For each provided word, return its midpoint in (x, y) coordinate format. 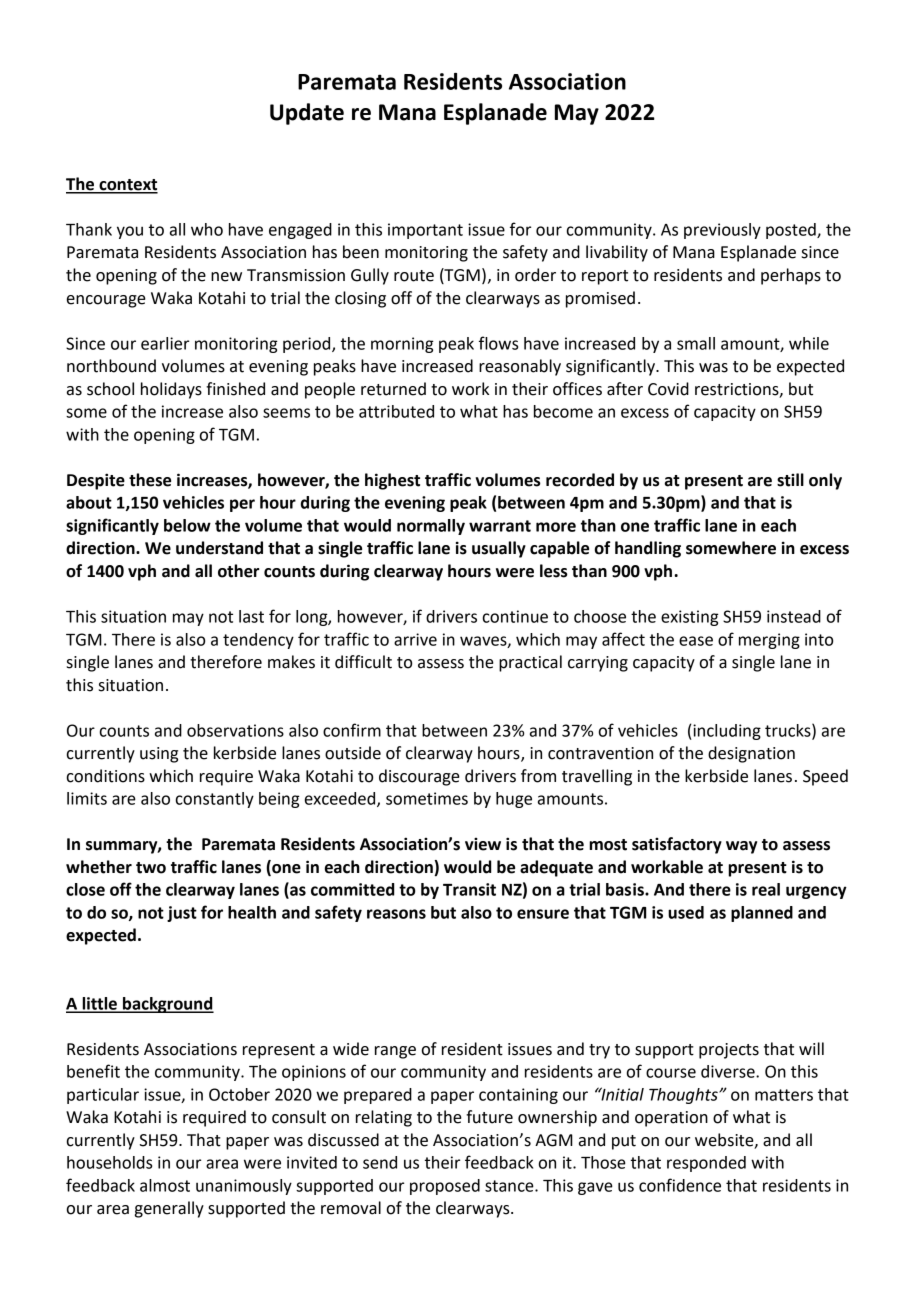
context (127, 186)
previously (722, 231)
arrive (415, 639)
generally (169, 1209)
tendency (258, 641)
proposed (445, 1187)
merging (769, 641)
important (425, 231)
